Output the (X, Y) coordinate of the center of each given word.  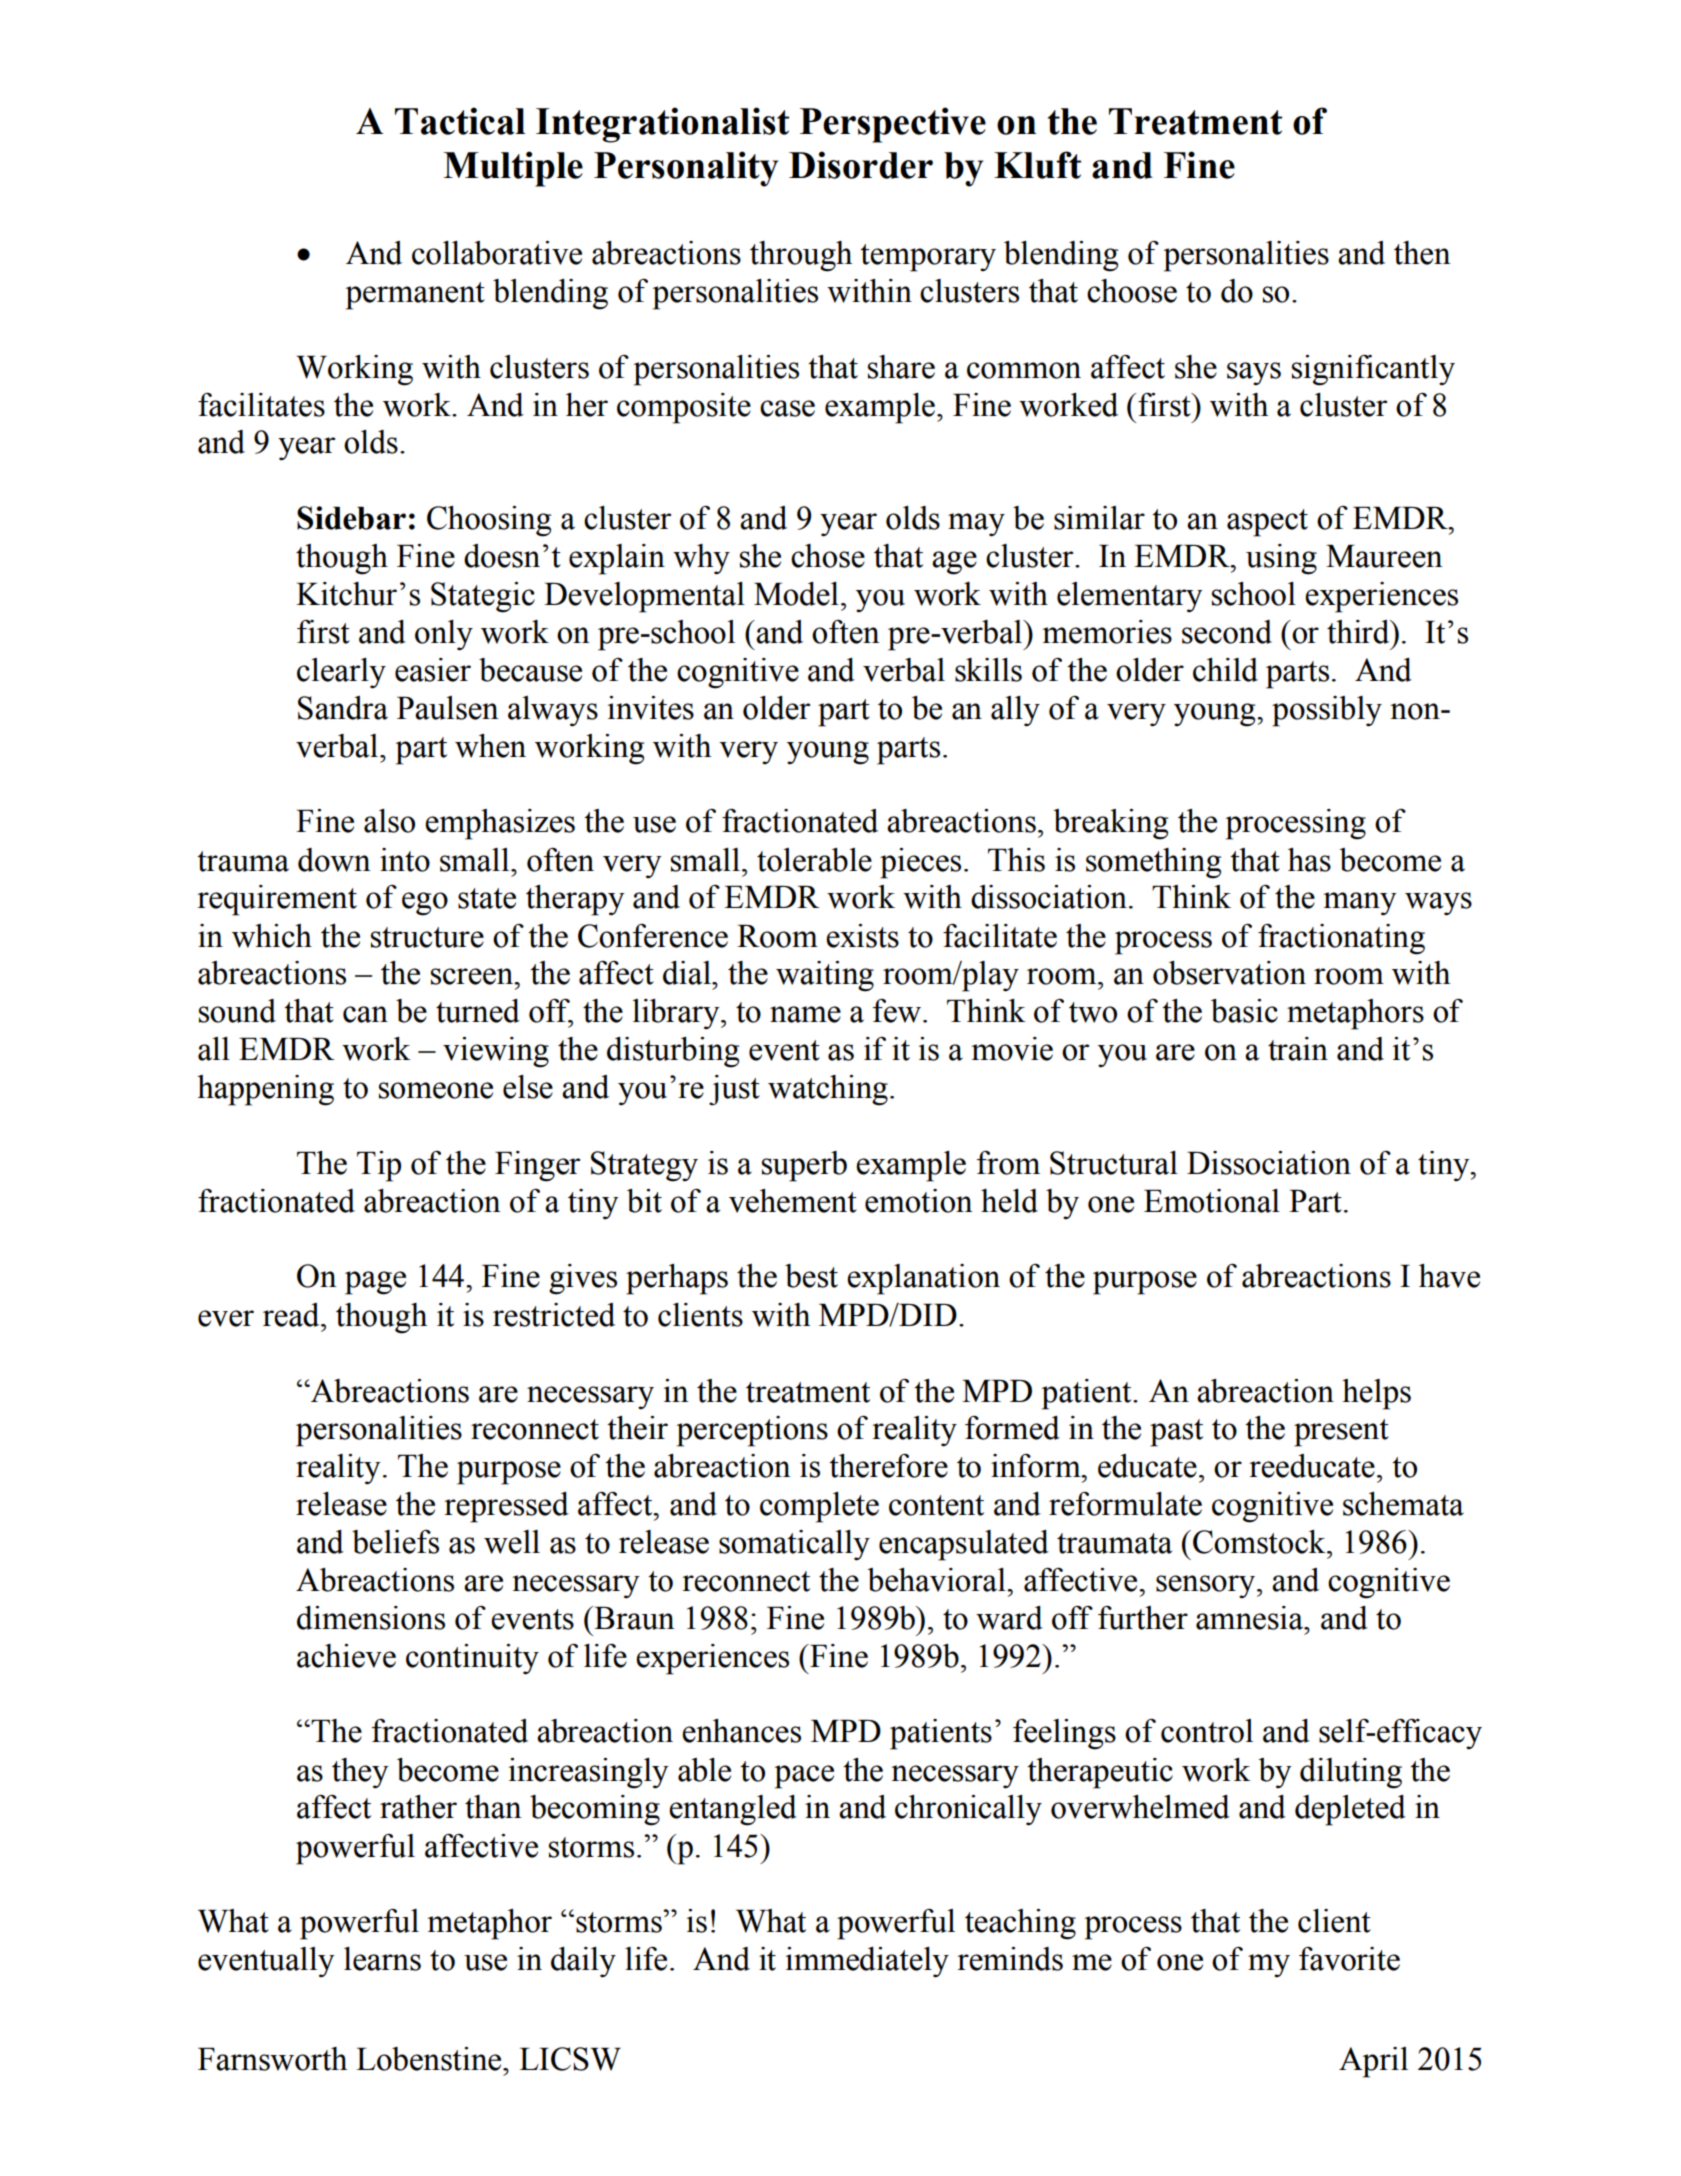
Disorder (861, 165)
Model (796, 594)
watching (828, 1090)
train (1298, 1049)
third (1359, 632)
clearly (341, 673)
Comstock (1260, 1542)
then (1422, 253)
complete (819, 1507)
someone (436, 1090)
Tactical (460, 121)
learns (382, 1959)
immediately (867, 1962)
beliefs (395, 1542)
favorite (1349, 1959)
